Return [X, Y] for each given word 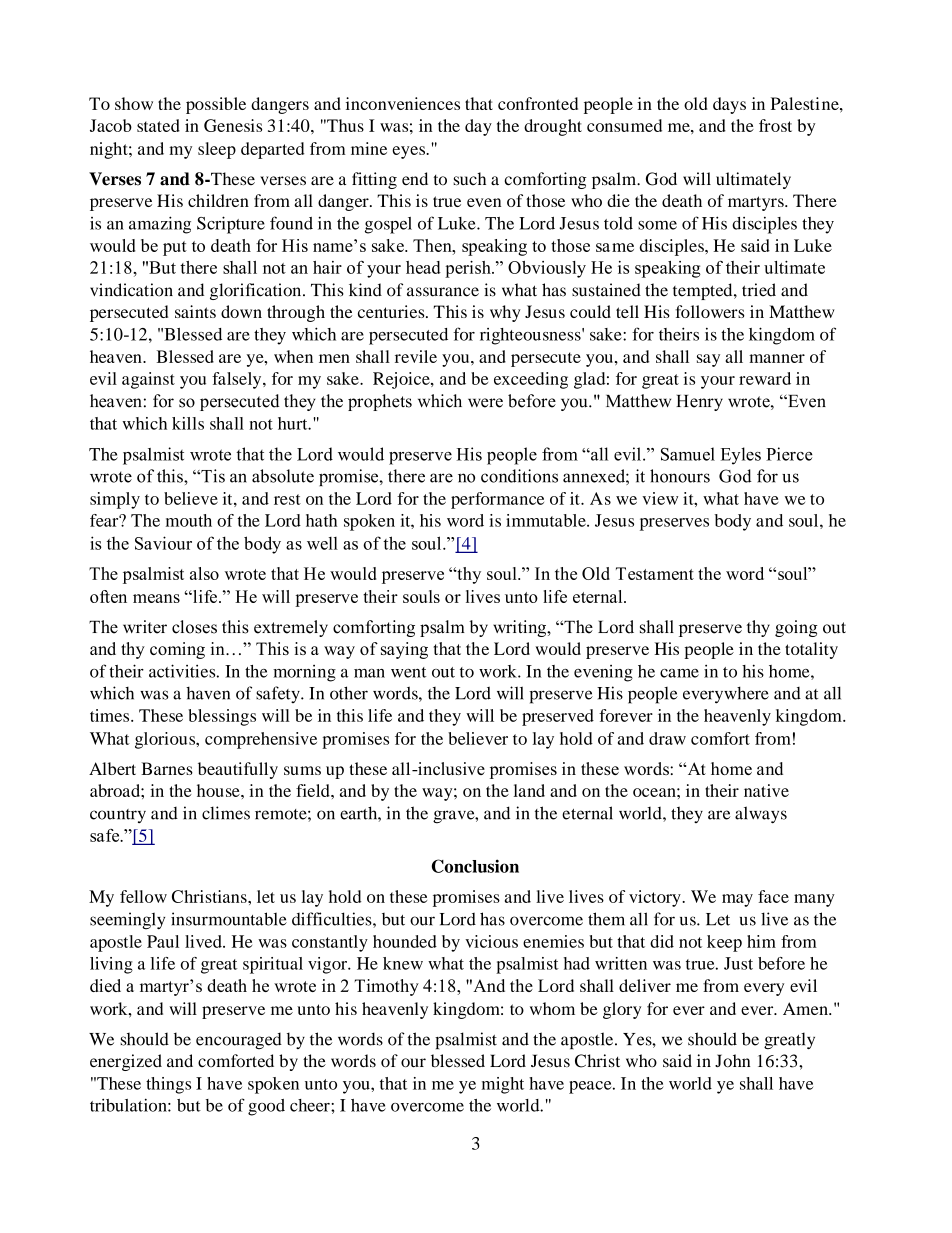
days [729, 105]
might [503, 1085]
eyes [409, 152]
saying [404, 650]
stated [158, 125]
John [732, 1061]
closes [194, 627]
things [168, 1085]
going [796, 628]
